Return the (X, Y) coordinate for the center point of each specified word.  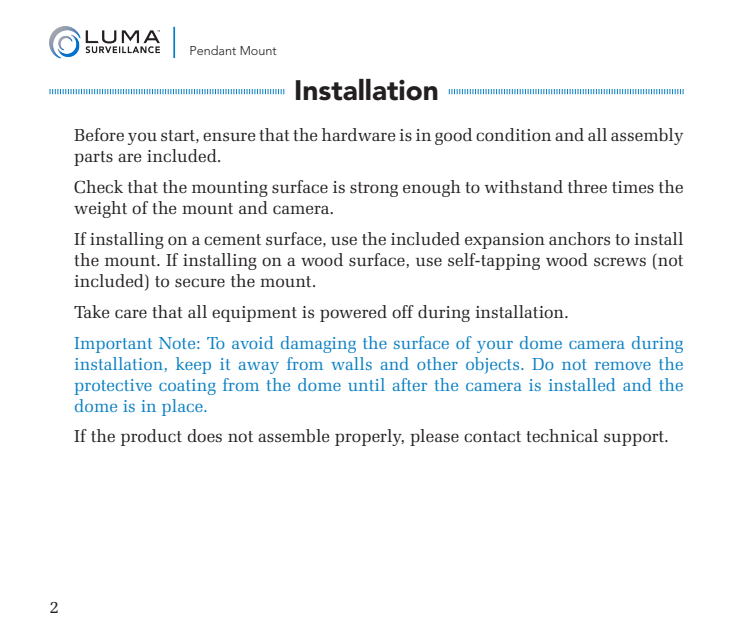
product (151, 437)
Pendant (213, 50)
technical (562, 435)
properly (369, 437)
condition (513, 134)
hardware (358, 134)
